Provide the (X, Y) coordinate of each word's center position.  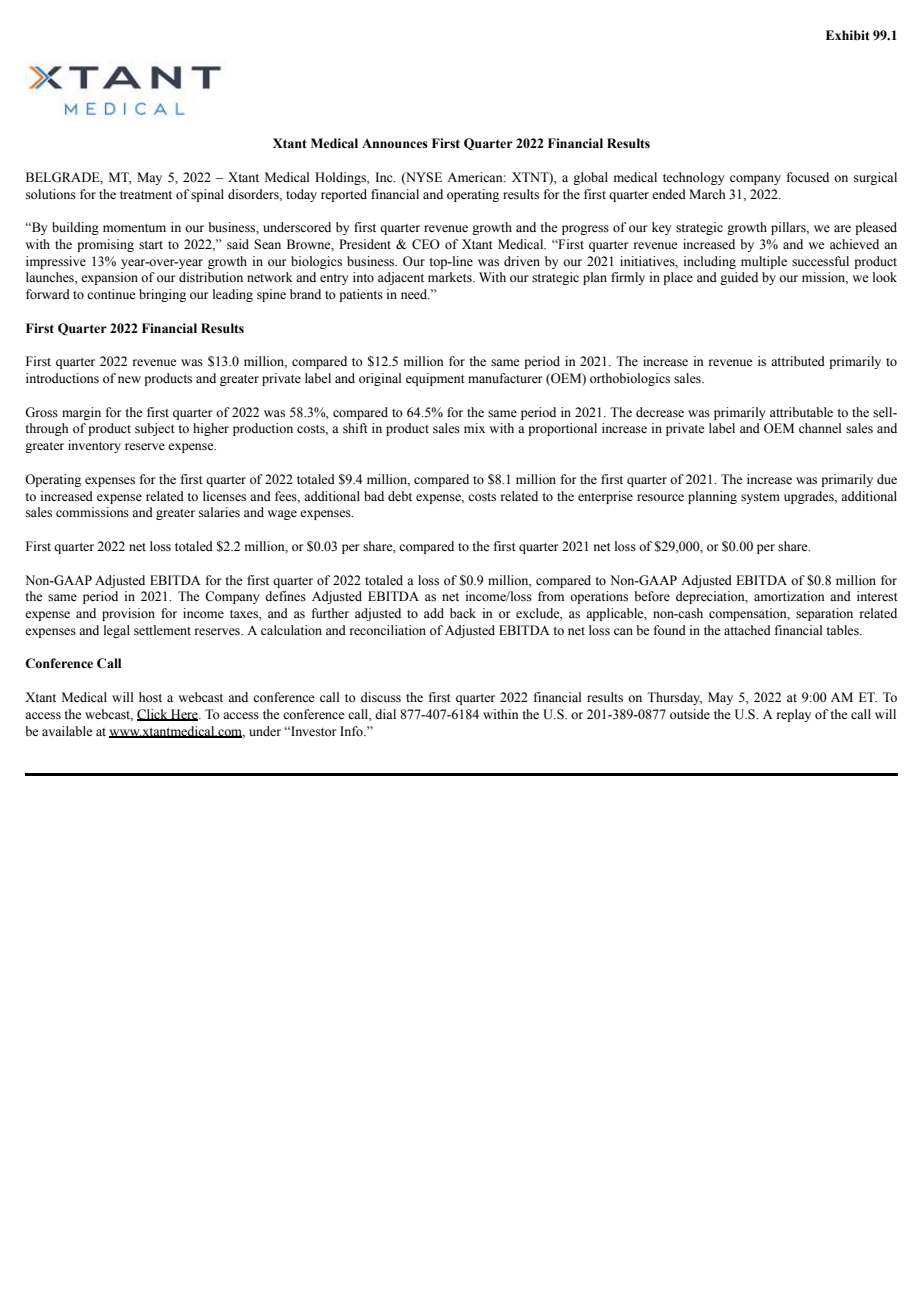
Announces (395, 144)
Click (153, 715)
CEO (426, 244)
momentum (134, 228)
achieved (854, 244)
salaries (219, 512)
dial (385, 714)
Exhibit (848, 35)
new (129, 379)
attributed (798, 361)
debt (400, 496)
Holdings (341, 178)
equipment (435, 379)
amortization (789, 596)
